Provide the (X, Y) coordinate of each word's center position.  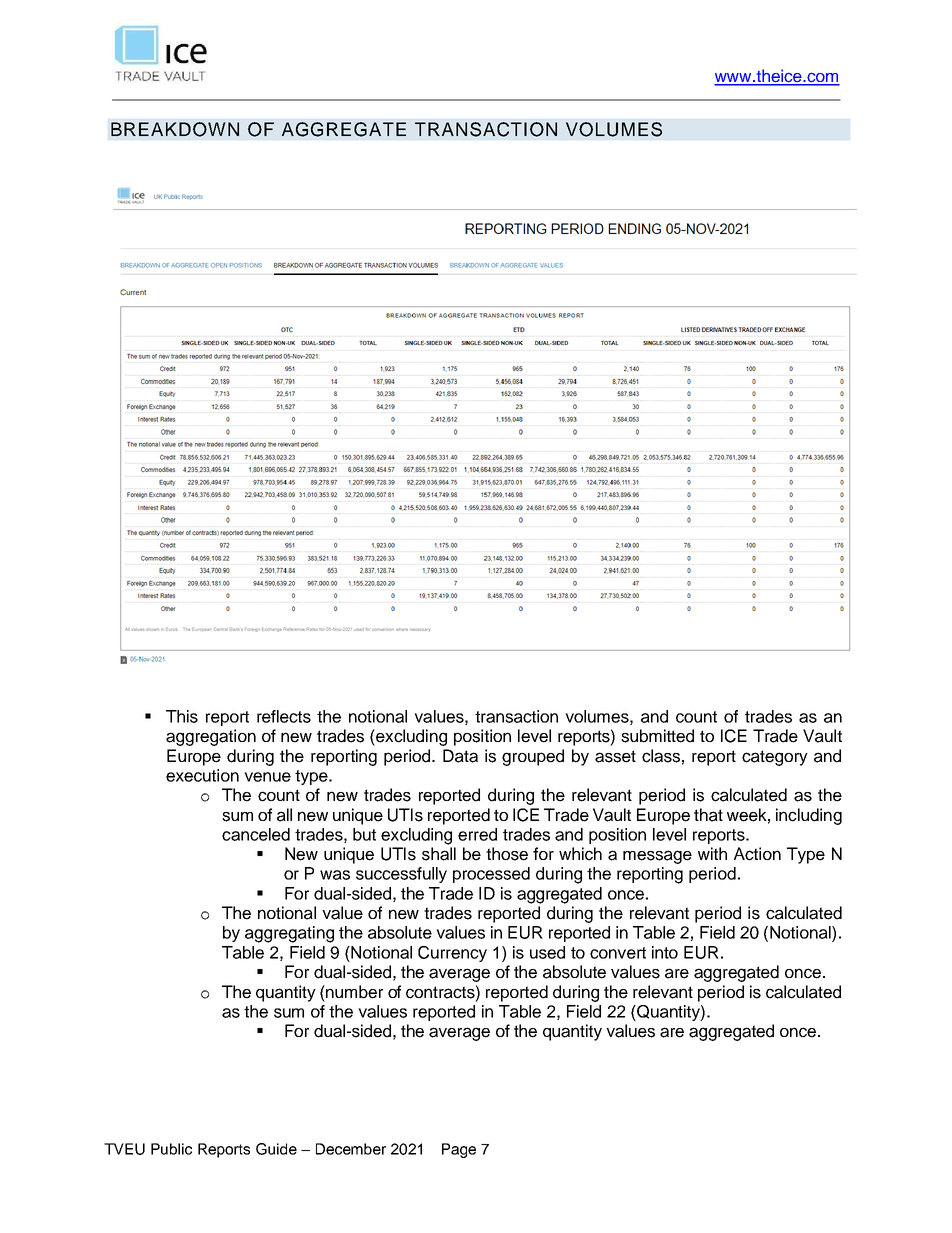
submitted (657, 736)
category (775, 758)
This (182, 716)
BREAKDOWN (175, 129)
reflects (284, 716)
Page (459, 1150)
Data (460, 756)
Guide (276, 1149)
